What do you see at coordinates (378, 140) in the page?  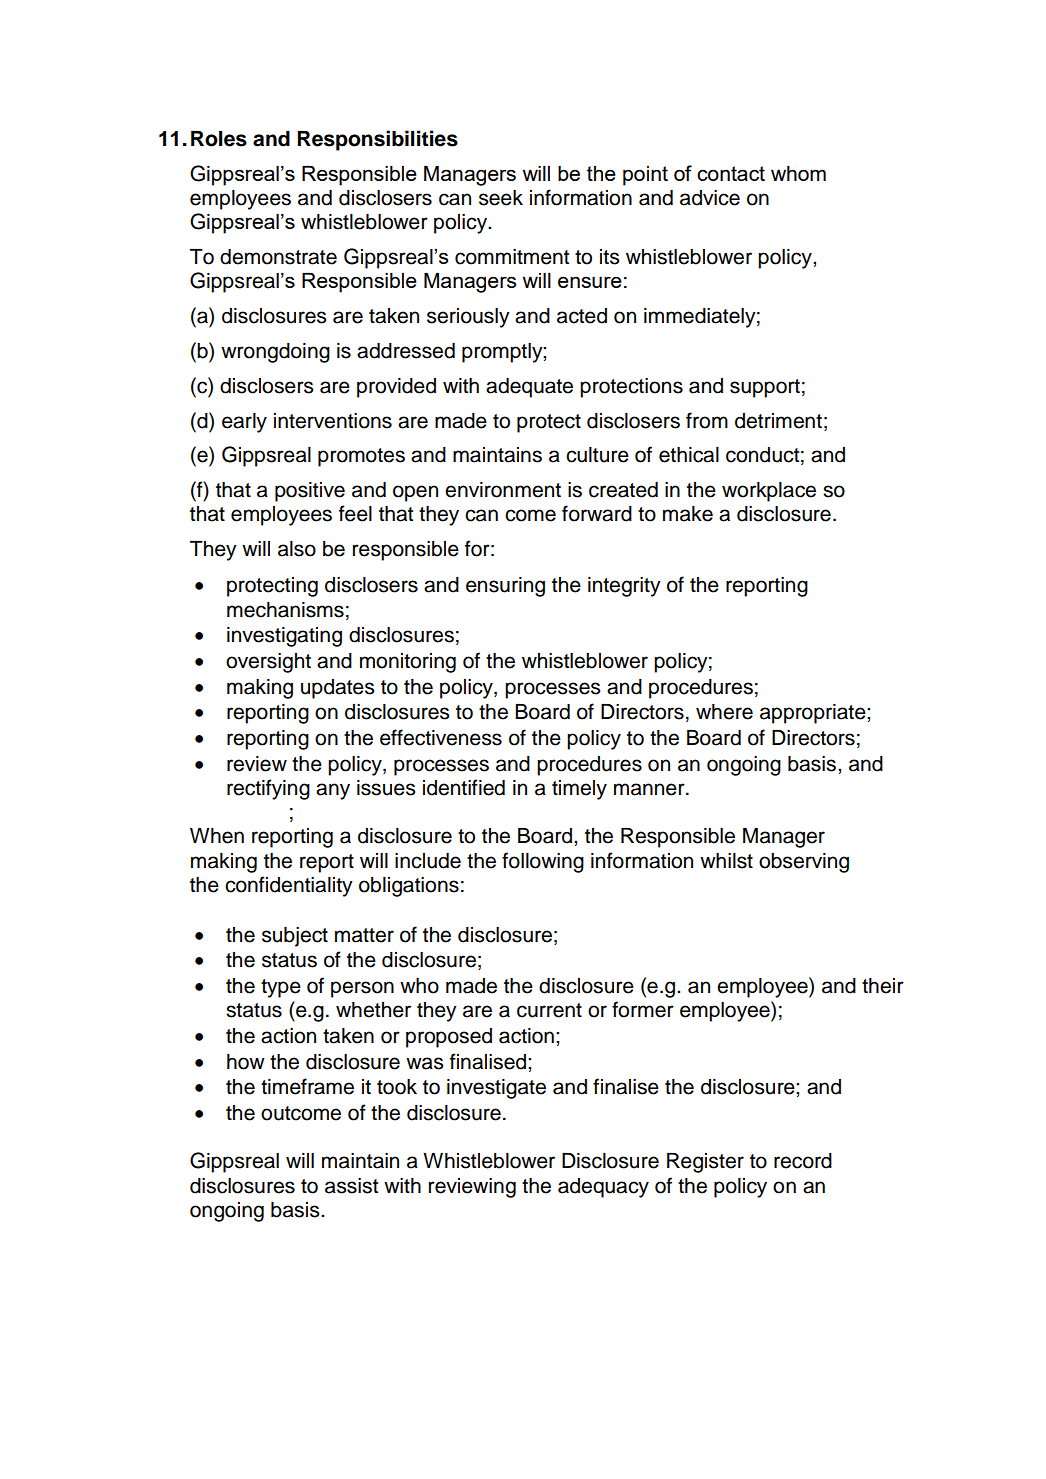 I see `Responsibilities` at bounding box center [378, 140].
